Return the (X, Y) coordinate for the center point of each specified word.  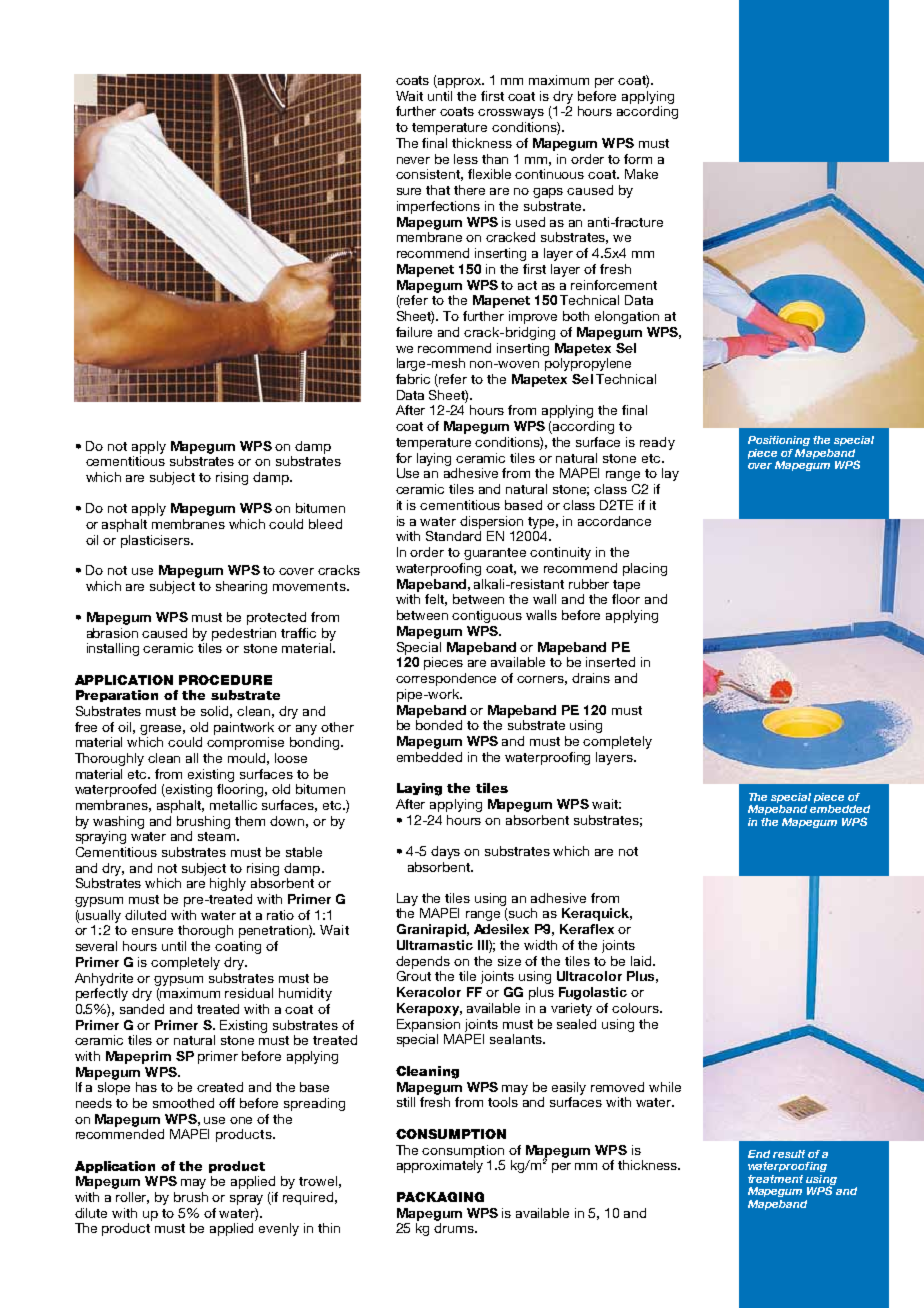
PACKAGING (440, 1197)
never (413, 160)
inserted (610, 662)
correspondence (446, 679)
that (438, 190)
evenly (279, 1229)
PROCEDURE (225, 680)
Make (641, 174)
